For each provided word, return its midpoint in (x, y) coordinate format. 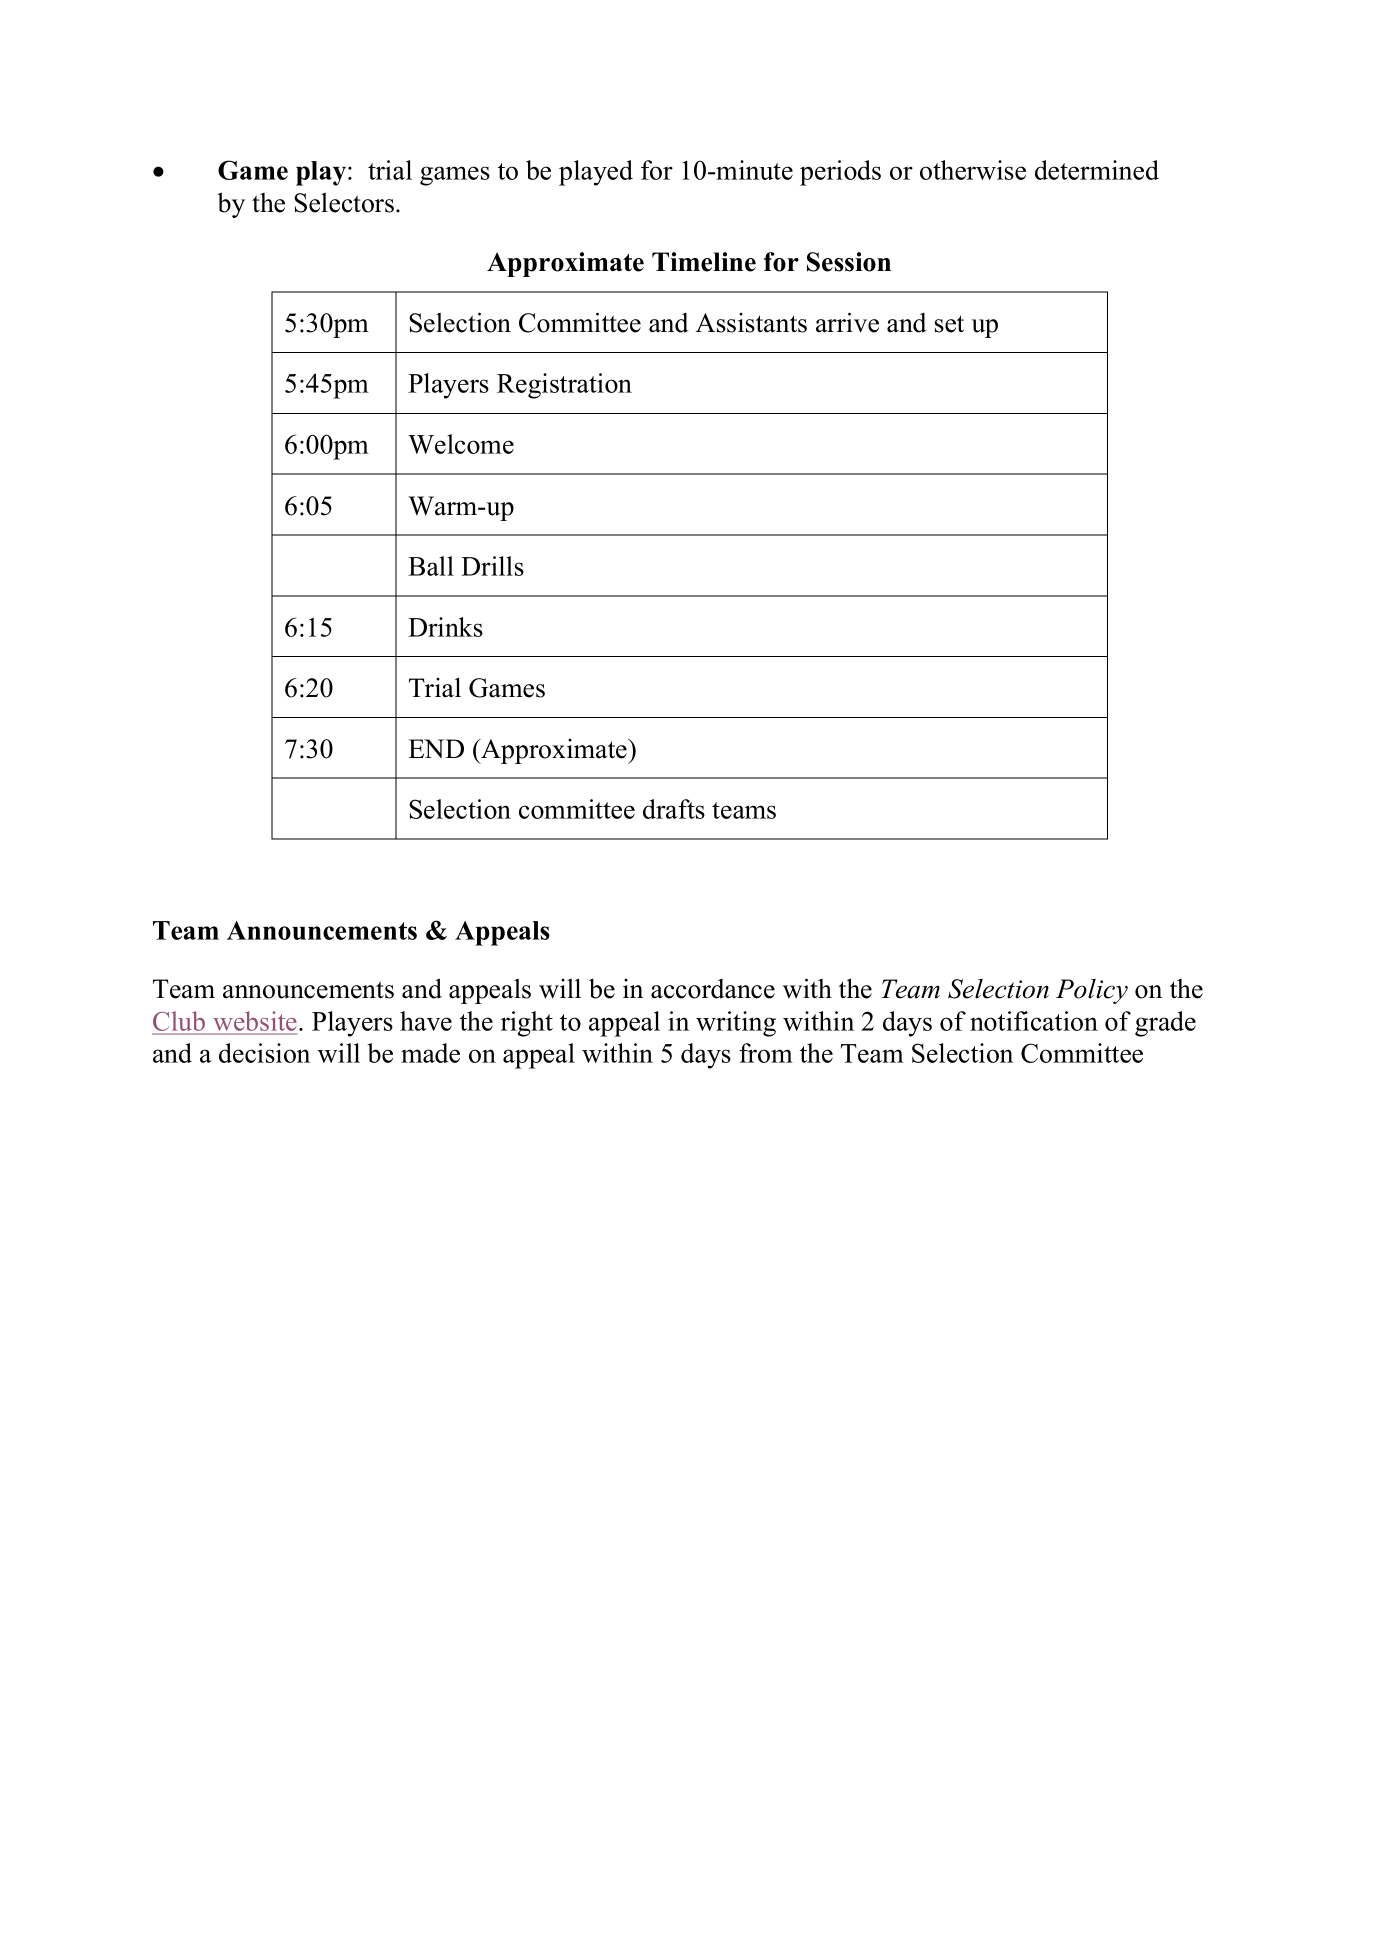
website (255, 1022)
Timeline (704, 262)
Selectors (344, 203)
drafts (674, 809)
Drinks (445, 627)
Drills (492, 566)
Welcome (461, 444)
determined (1097, 170)
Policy (1092, 991)
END (436, 748)
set (949, 324)
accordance (713, 989)
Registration (564, 386)
